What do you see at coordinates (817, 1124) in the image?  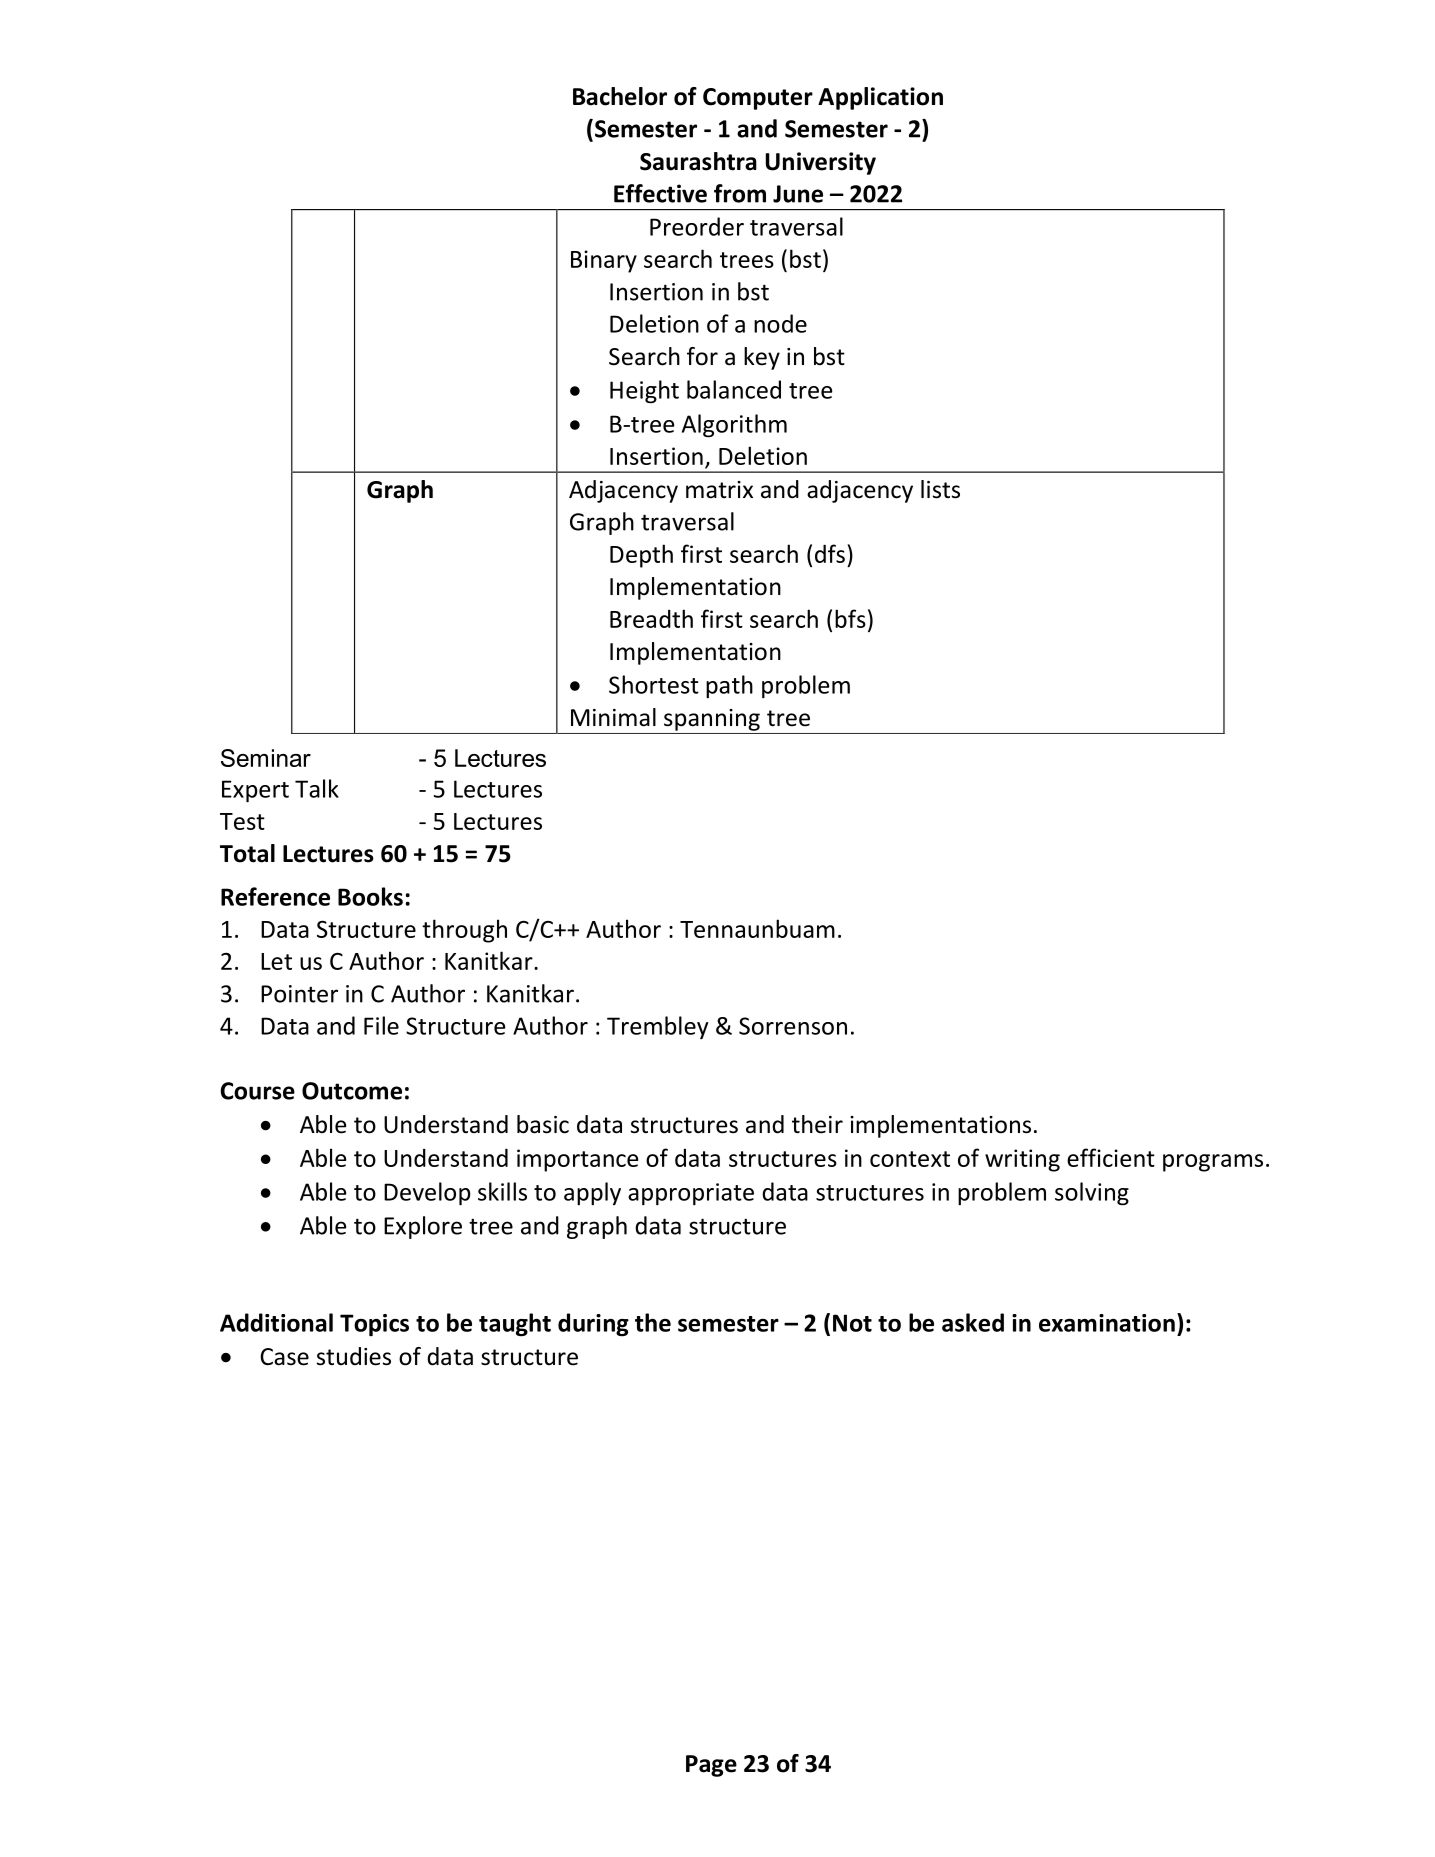 I see `their` at bounding box center [817, 1124].
